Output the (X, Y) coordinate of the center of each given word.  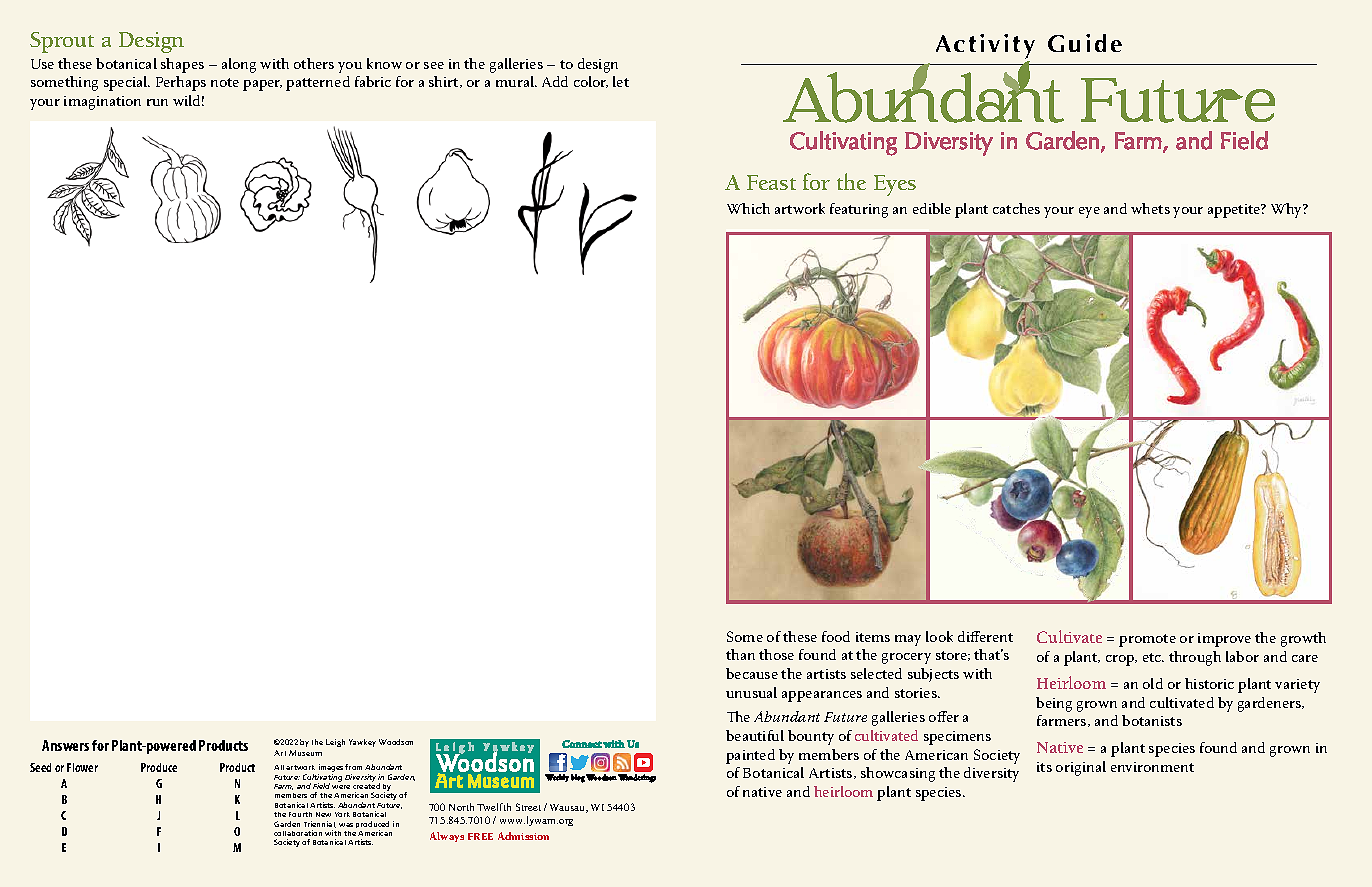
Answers (65, 745)
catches (1016, 208)
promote (1147, 640)
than (740, 654)
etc (1153, 657)
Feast (771, 182)
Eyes (895, 185)
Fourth (300, 814)
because (752, 673)
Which (748, 208)
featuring (859, 210)
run (157, 102)
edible (932, 208)
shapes (182, 65)
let (621, 81)
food (836, 636)
